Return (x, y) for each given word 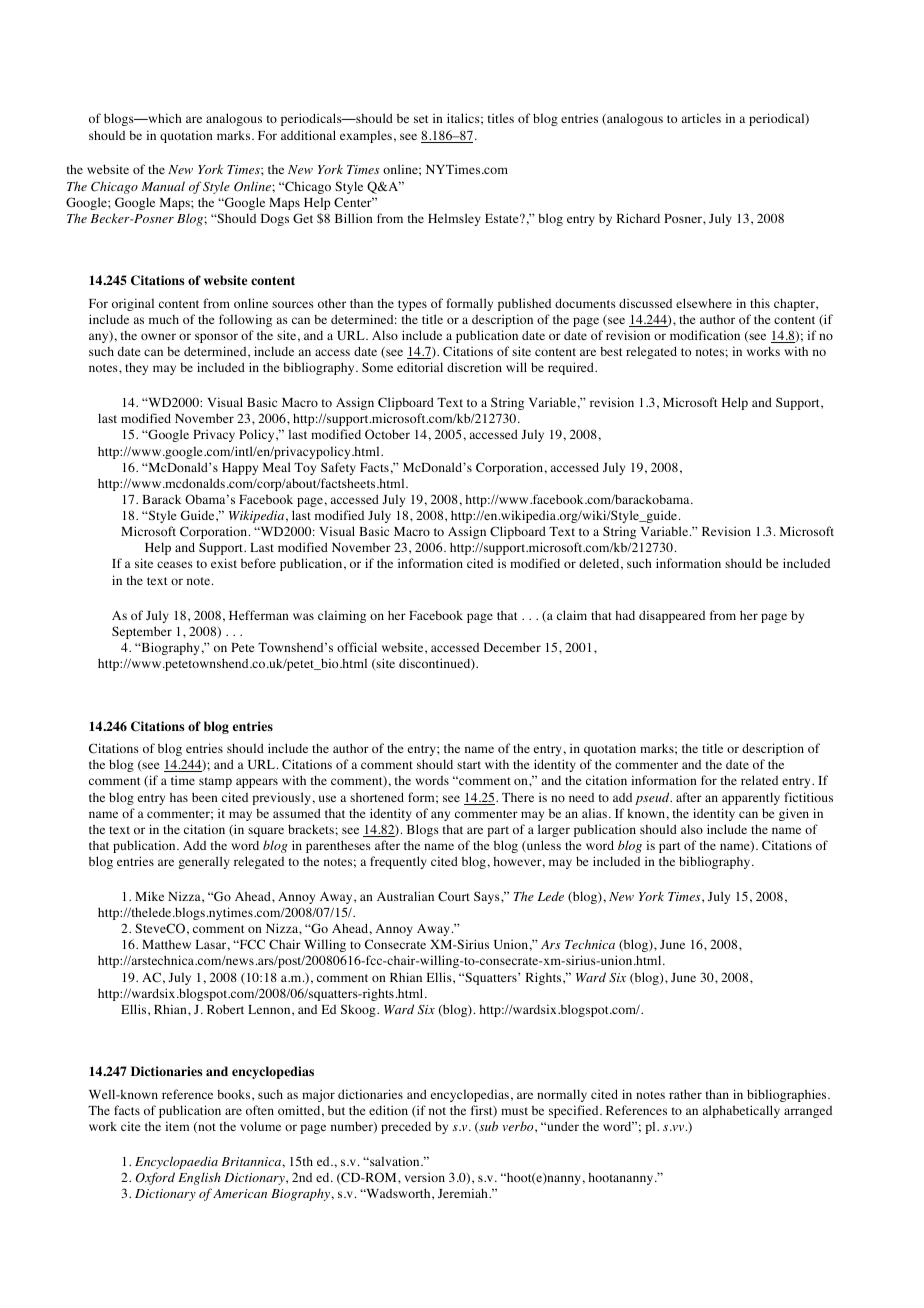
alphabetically (741, 1111)
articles (701, 118)
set (421, 119)
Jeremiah (464, 1193)
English (199, 1178)
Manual (163, 186)
